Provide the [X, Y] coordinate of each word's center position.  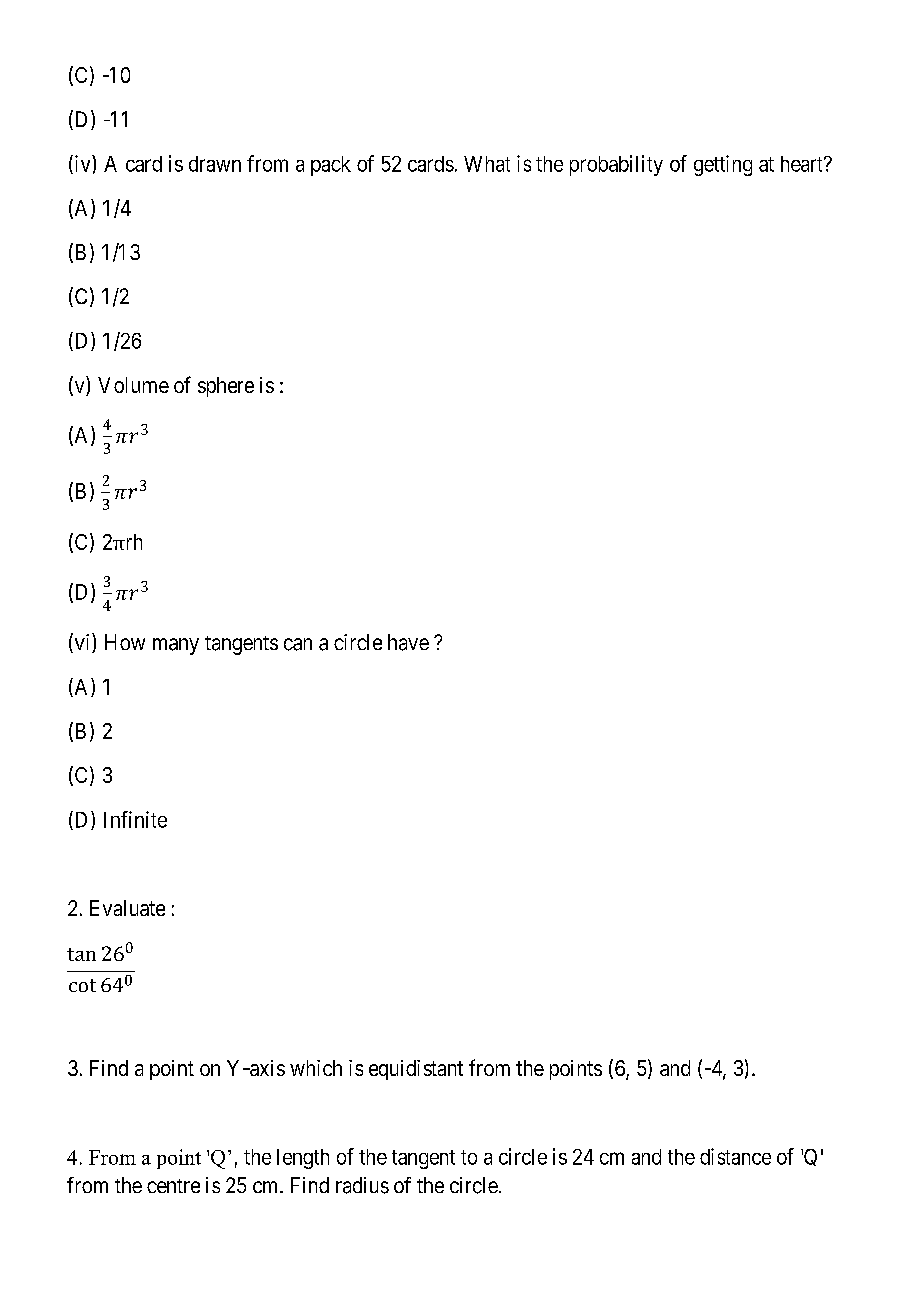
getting [723, 165]
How [125, 642]
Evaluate [127, 908]
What [487, 164]
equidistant [416, 1070]
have [408, 642]
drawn [215, 164]
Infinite [135, 819]
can [298, 644]
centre [173, 1186]
